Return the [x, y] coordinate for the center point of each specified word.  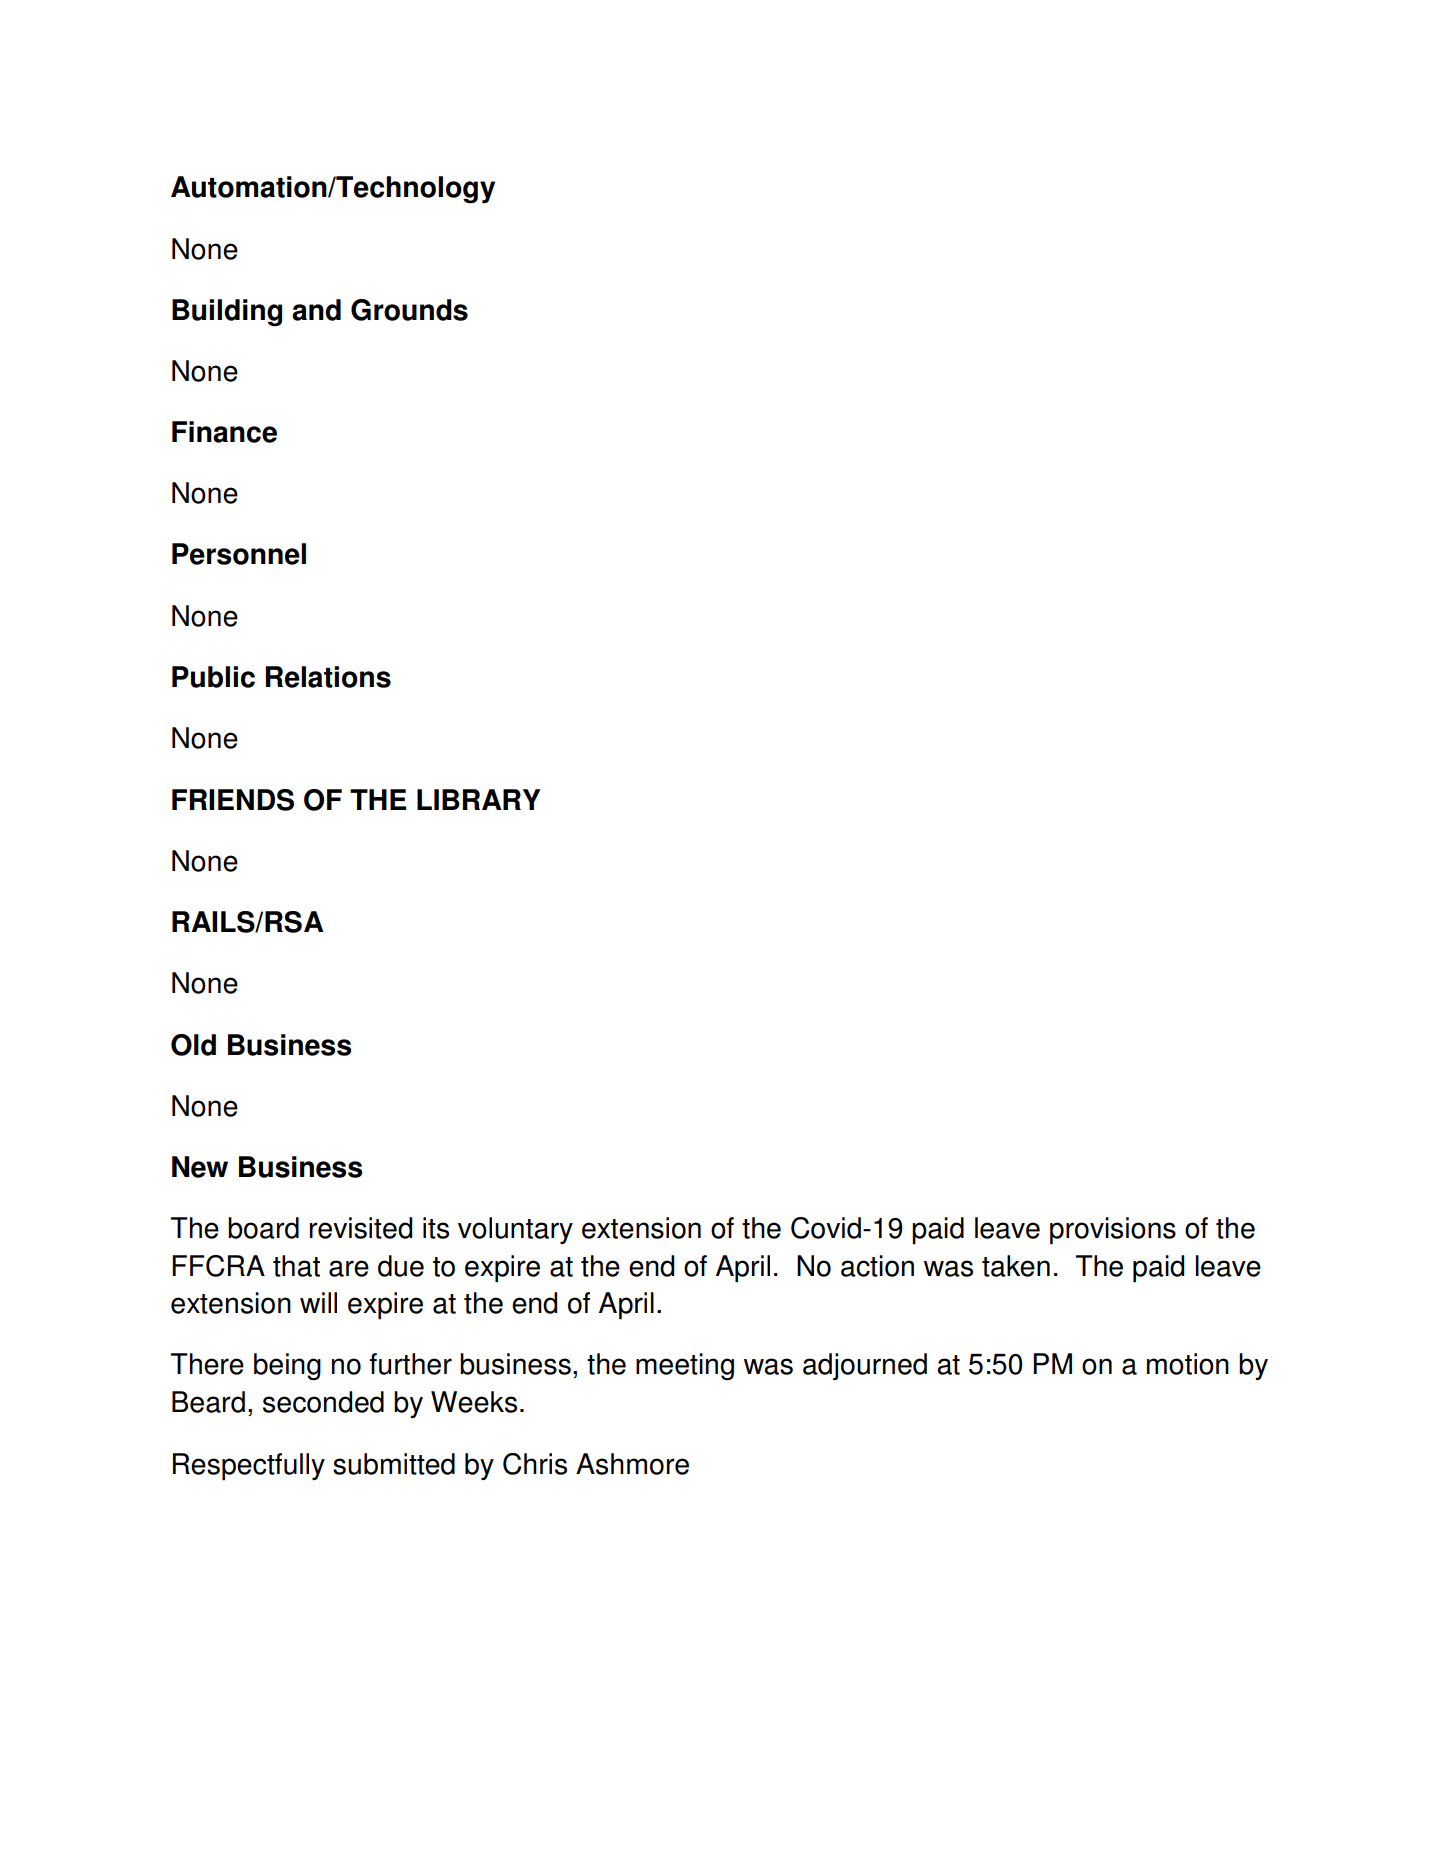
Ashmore [632, 1464]
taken [1016, 1266]
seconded [323, 1402]
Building [227, 313]
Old [193, 1045]
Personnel [239, 554]
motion [1188, 1364]
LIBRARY [479, 799]
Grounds [409, 310]
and [316, 310]
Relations [328, 677]
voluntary [515, 1230]
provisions [1113, 1231]
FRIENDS [233, 800]
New [200, 1167]
